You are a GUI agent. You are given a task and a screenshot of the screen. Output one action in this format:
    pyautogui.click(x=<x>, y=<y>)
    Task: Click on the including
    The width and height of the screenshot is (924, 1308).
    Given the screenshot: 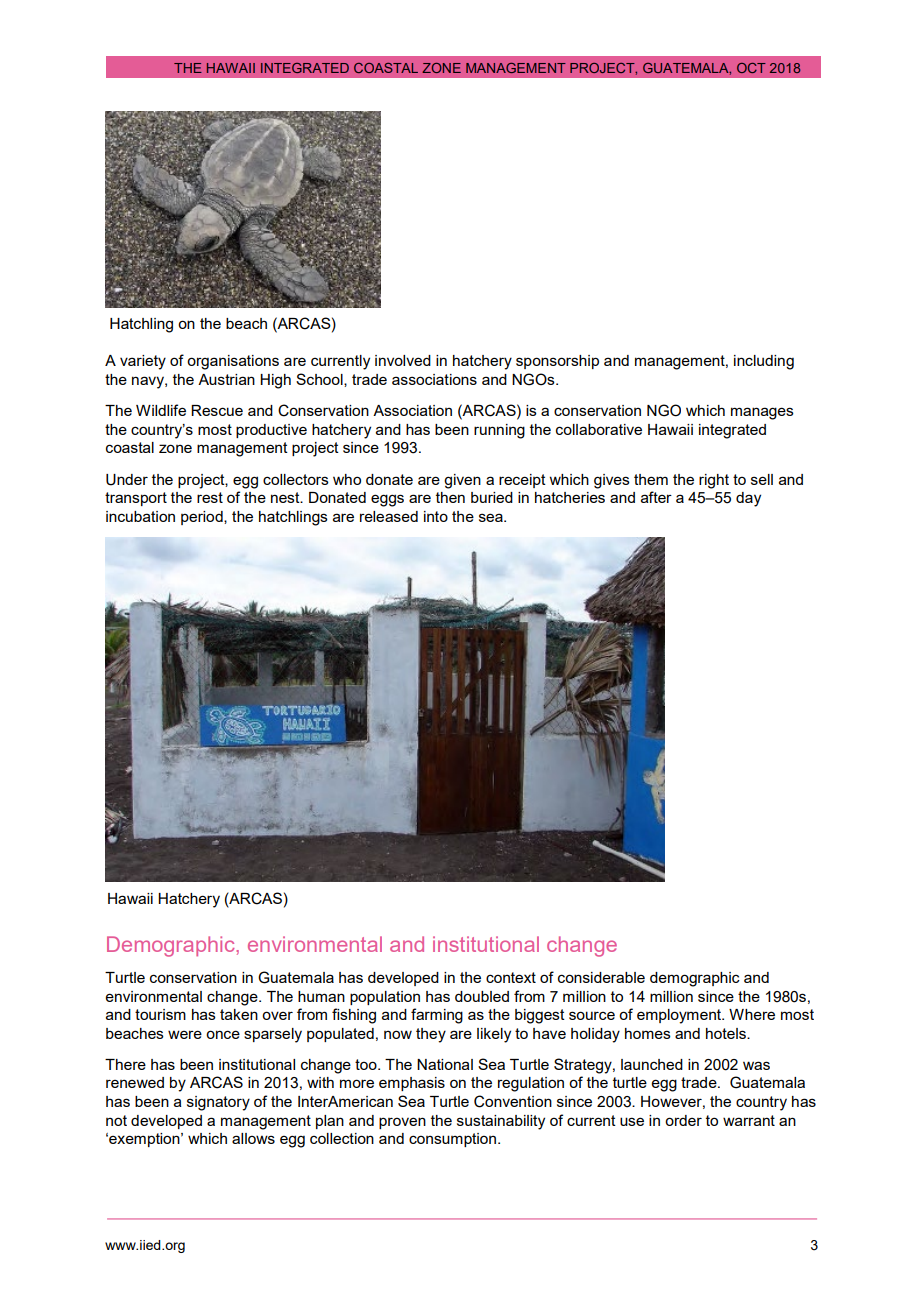 What is the action you would take?
    pyautogui.click(x=764, y=362)
